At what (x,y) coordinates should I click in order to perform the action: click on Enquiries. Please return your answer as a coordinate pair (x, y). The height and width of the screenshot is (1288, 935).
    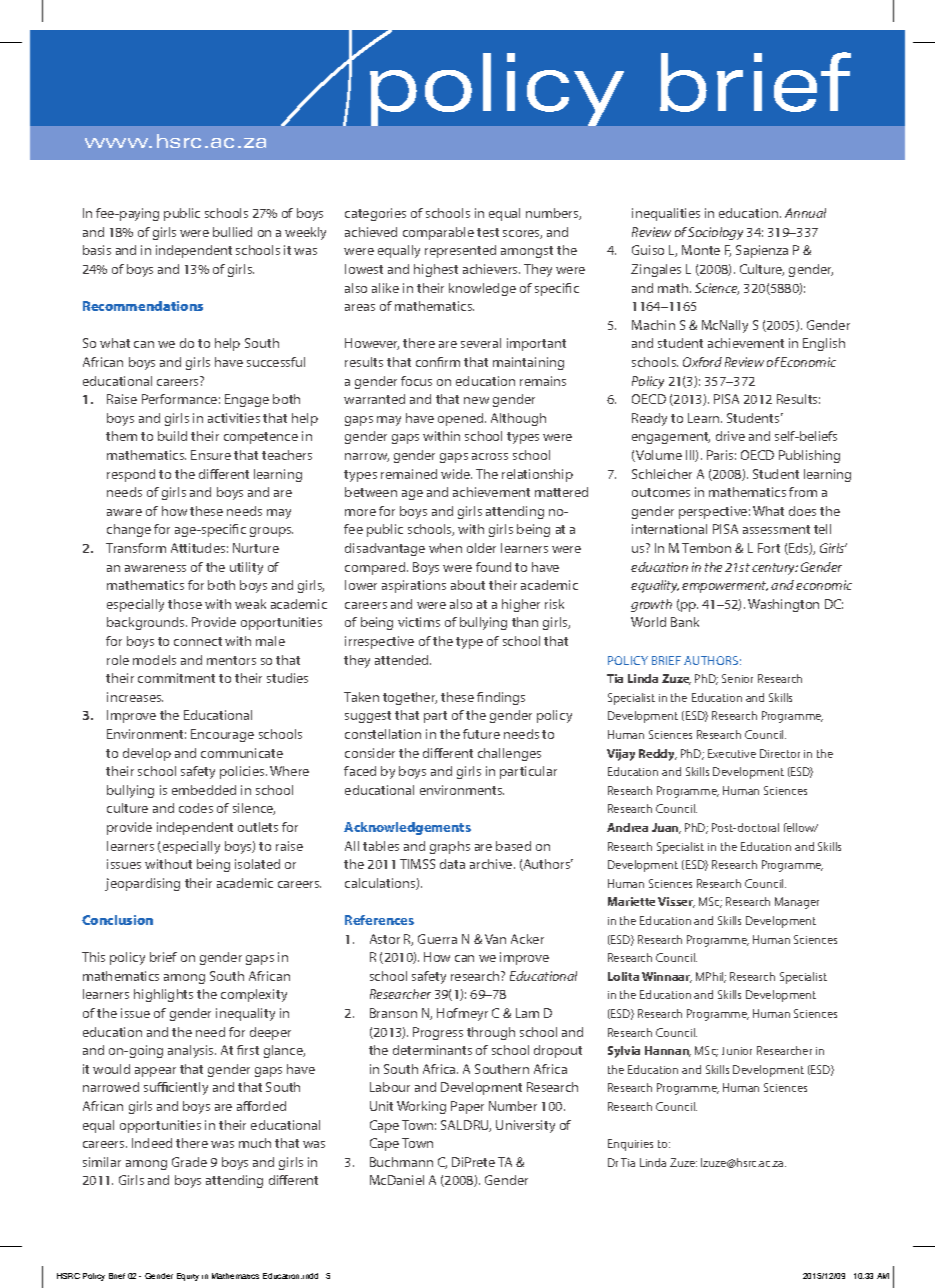
    Looking at the image, I should click on (630, 1145).
